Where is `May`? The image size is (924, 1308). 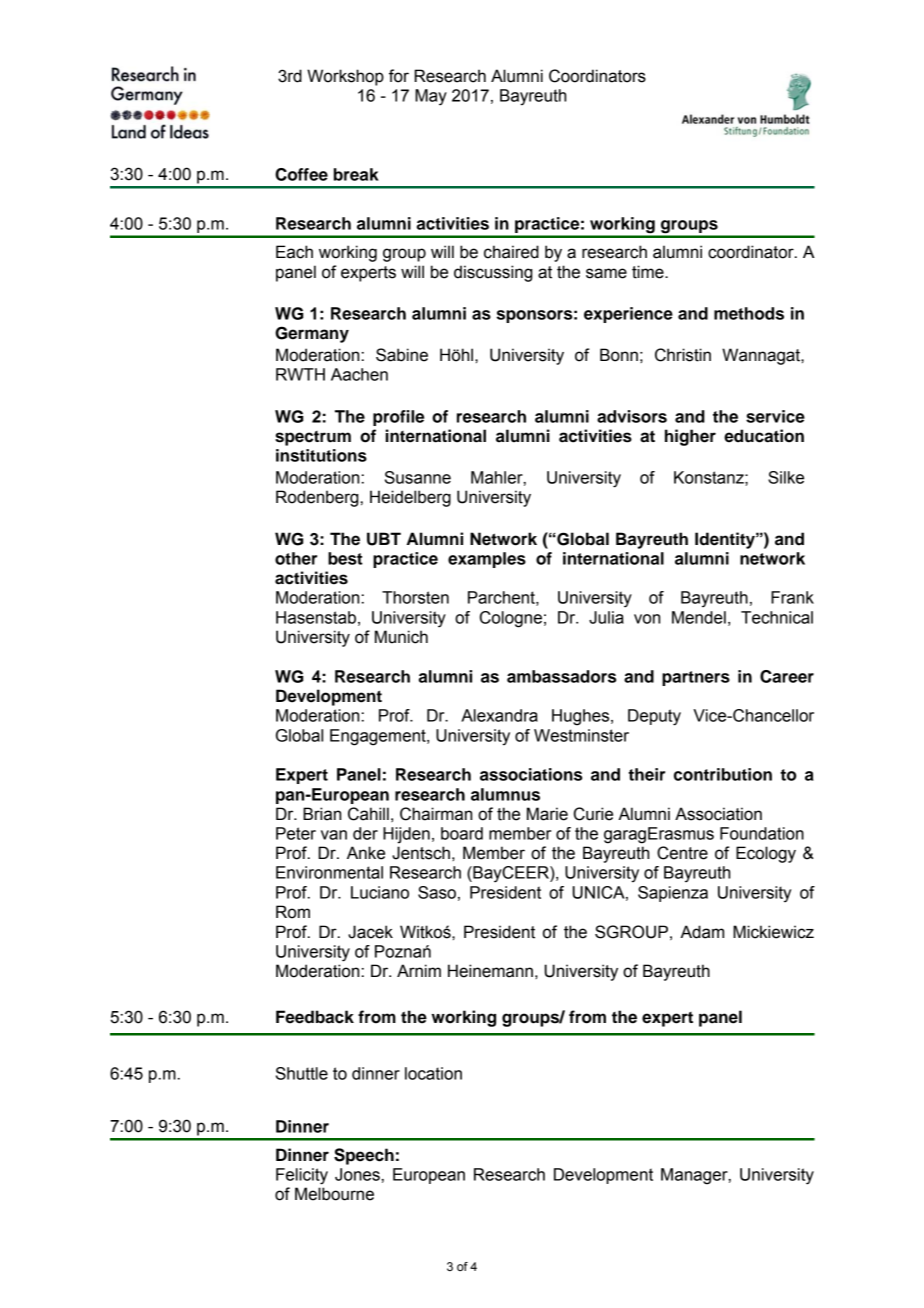 May is located at coordinates (431, 97).
